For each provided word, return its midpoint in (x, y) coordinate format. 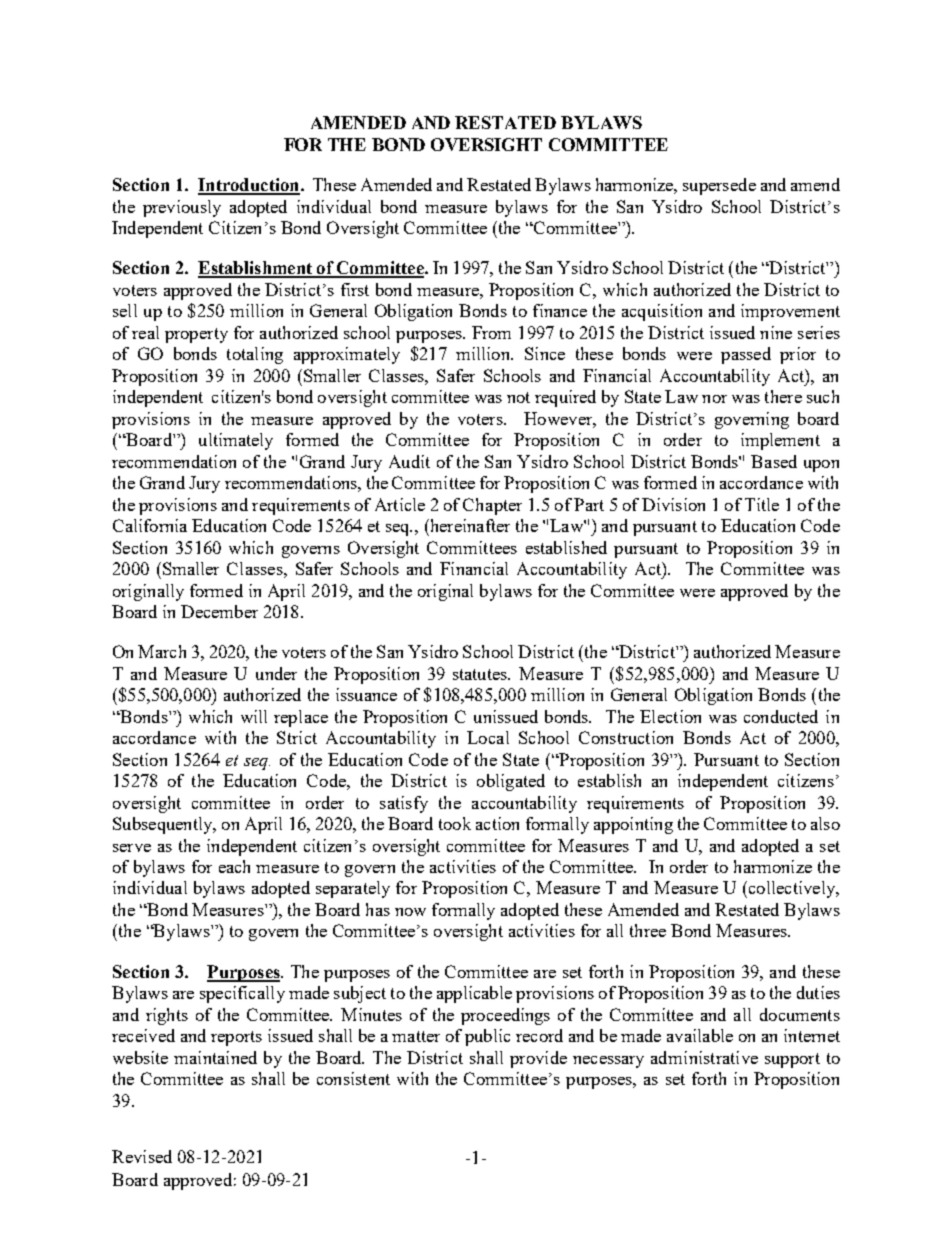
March (162, 651)
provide (538, 1059)
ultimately (236, 441)
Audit (409, 461)
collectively (792, 889)
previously (182, 208)
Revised (142, 1156)
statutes (481, 674)
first (355, 289)
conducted (781, 716)
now (410, 912)
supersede (719, 186)
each (234, 866)
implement (780, 441)
